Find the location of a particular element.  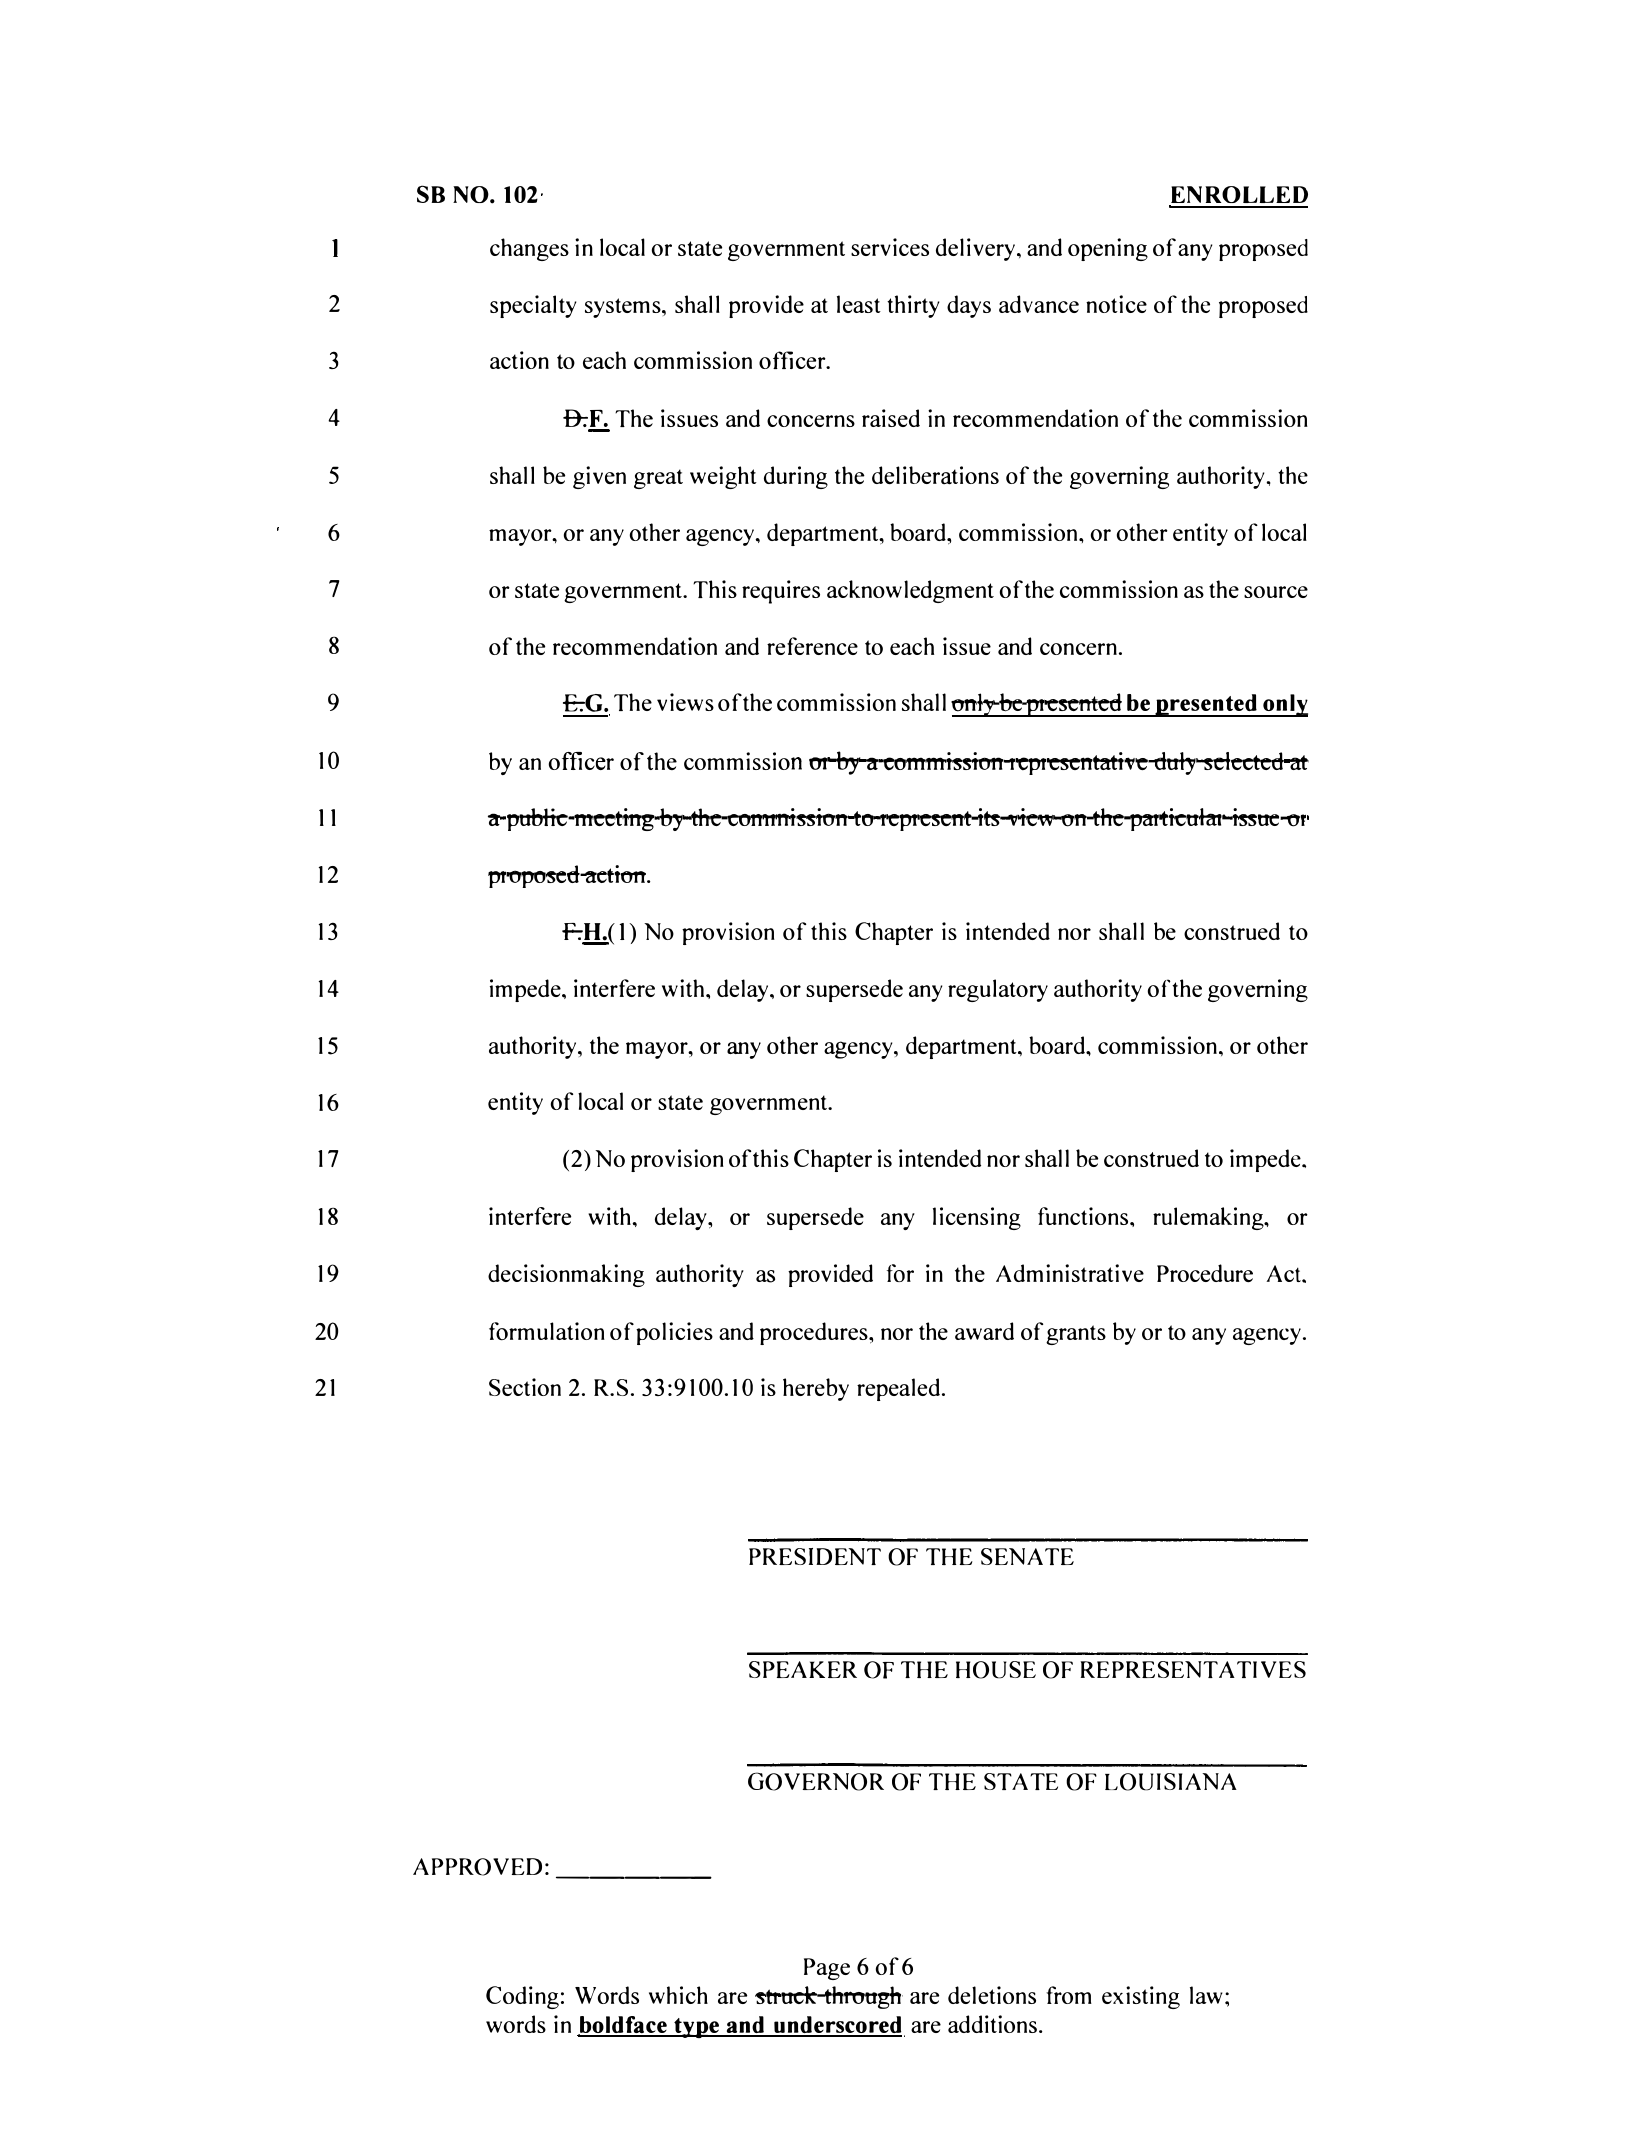

notice is located at coordinates (1116, 304).
